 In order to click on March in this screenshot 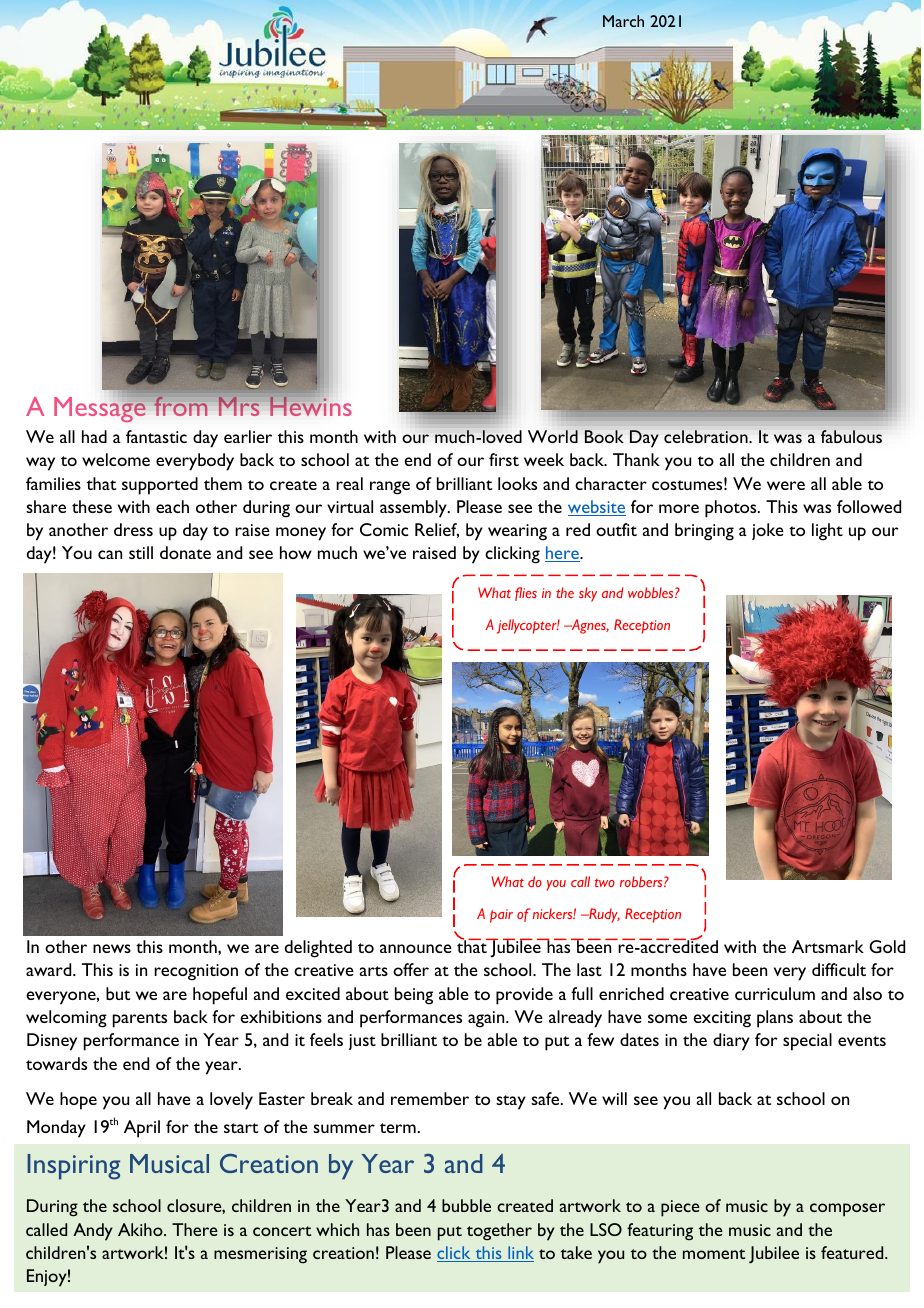, I will do `click(623, 21)`.
